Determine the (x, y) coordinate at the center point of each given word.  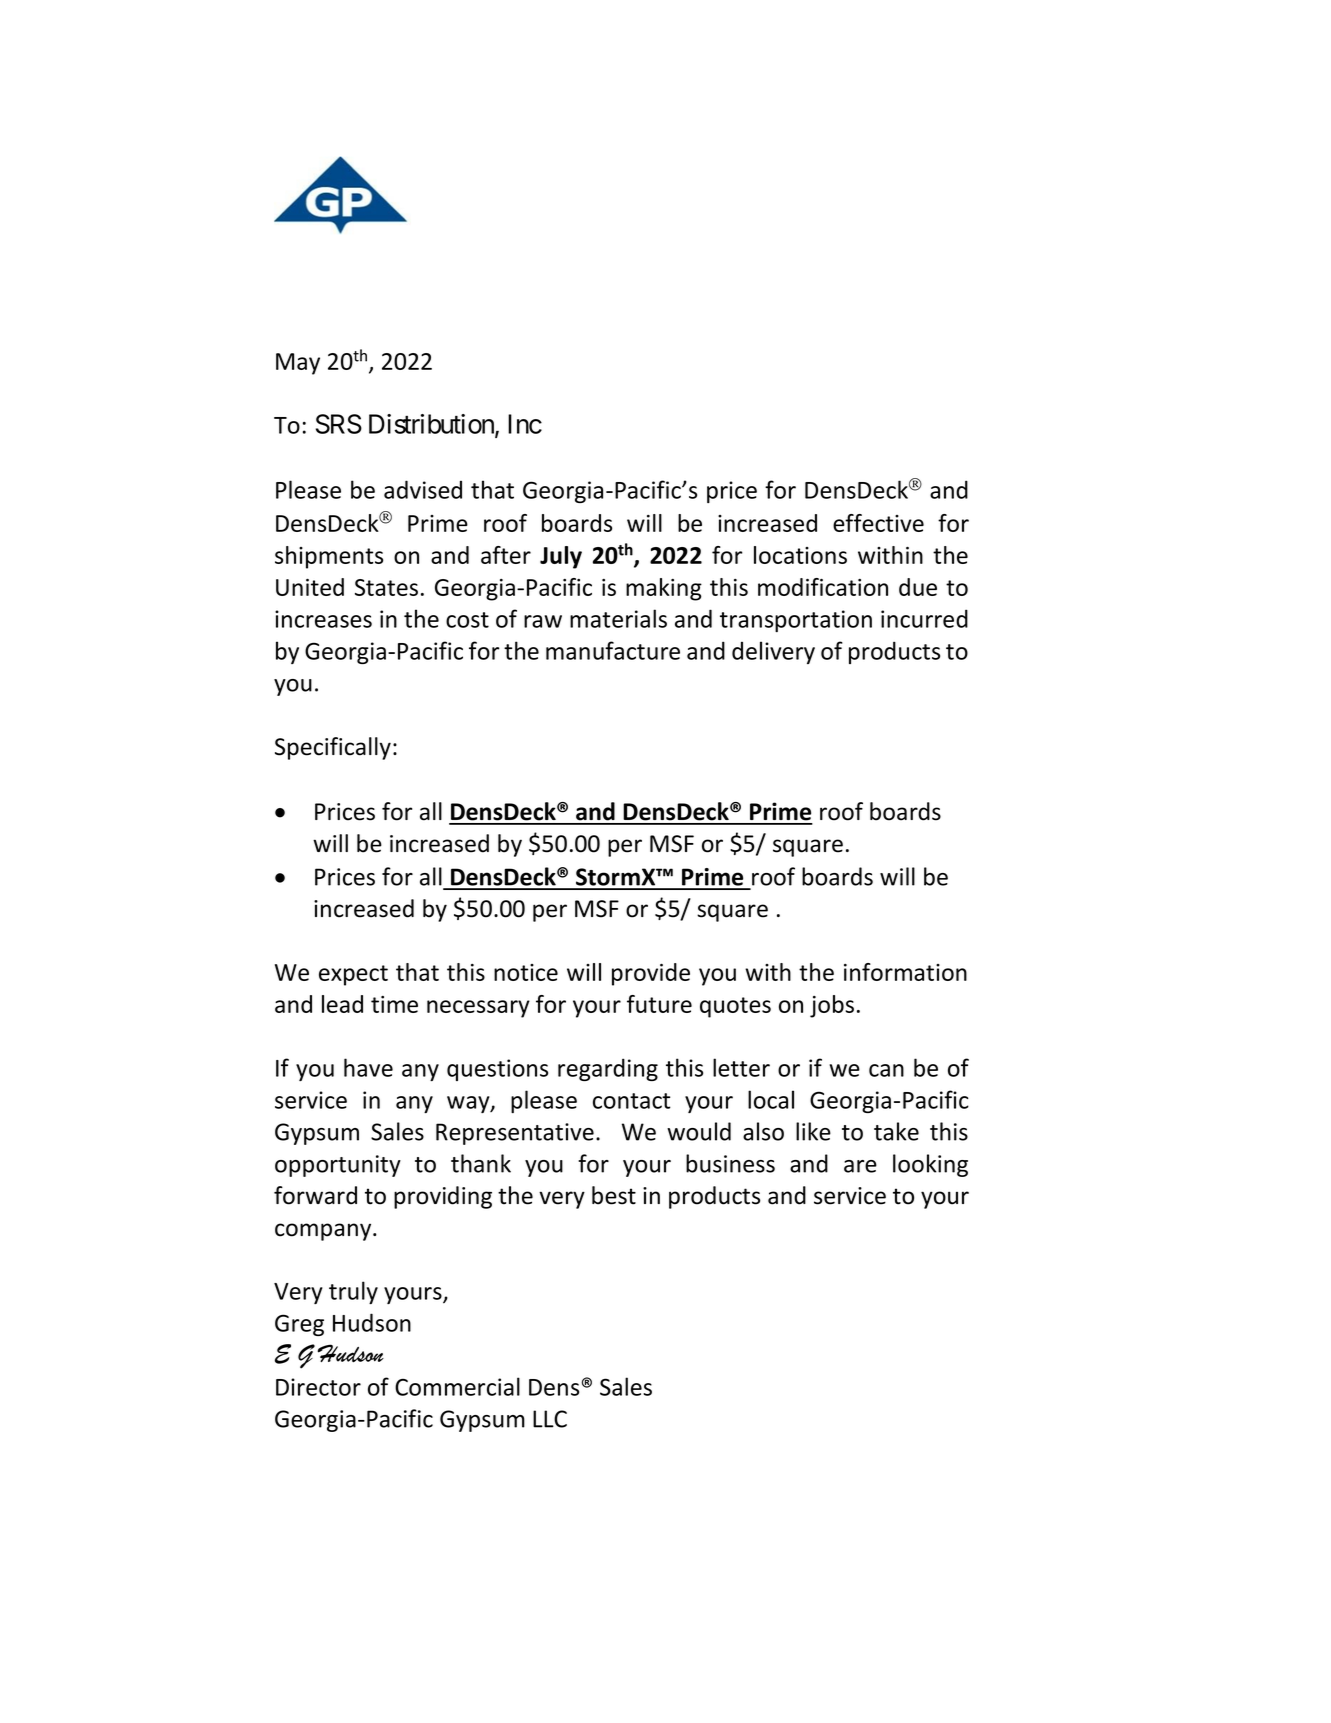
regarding (608, 1069)
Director (318, 1387)
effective (878, 523)
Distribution (432, 425)
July (561, 557)
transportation (796, 621)
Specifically (333, 748)
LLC (550, 1419)
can (886, 1070)
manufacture (613, 650)
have (368, 1067)
